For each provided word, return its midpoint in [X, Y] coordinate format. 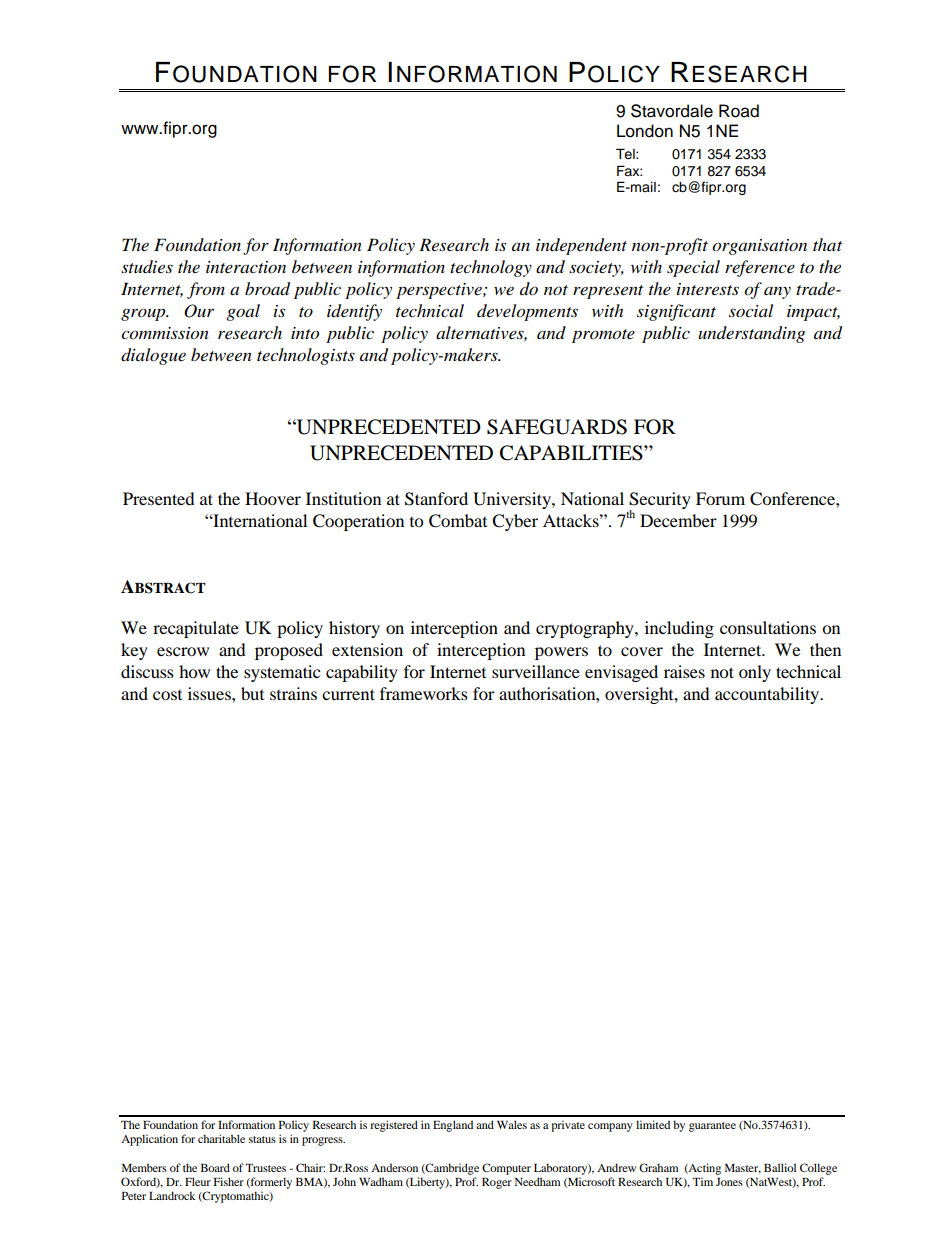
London [645, 131]
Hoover [273, 498]
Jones [729, 1182]
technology [491, 268]
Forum [720, 498]
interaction [246, 267]
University [513, 500]
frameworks [424, 693]
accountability [768, 695]
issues [210, 693]
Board [215, 1167]
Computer [506, 1169]
